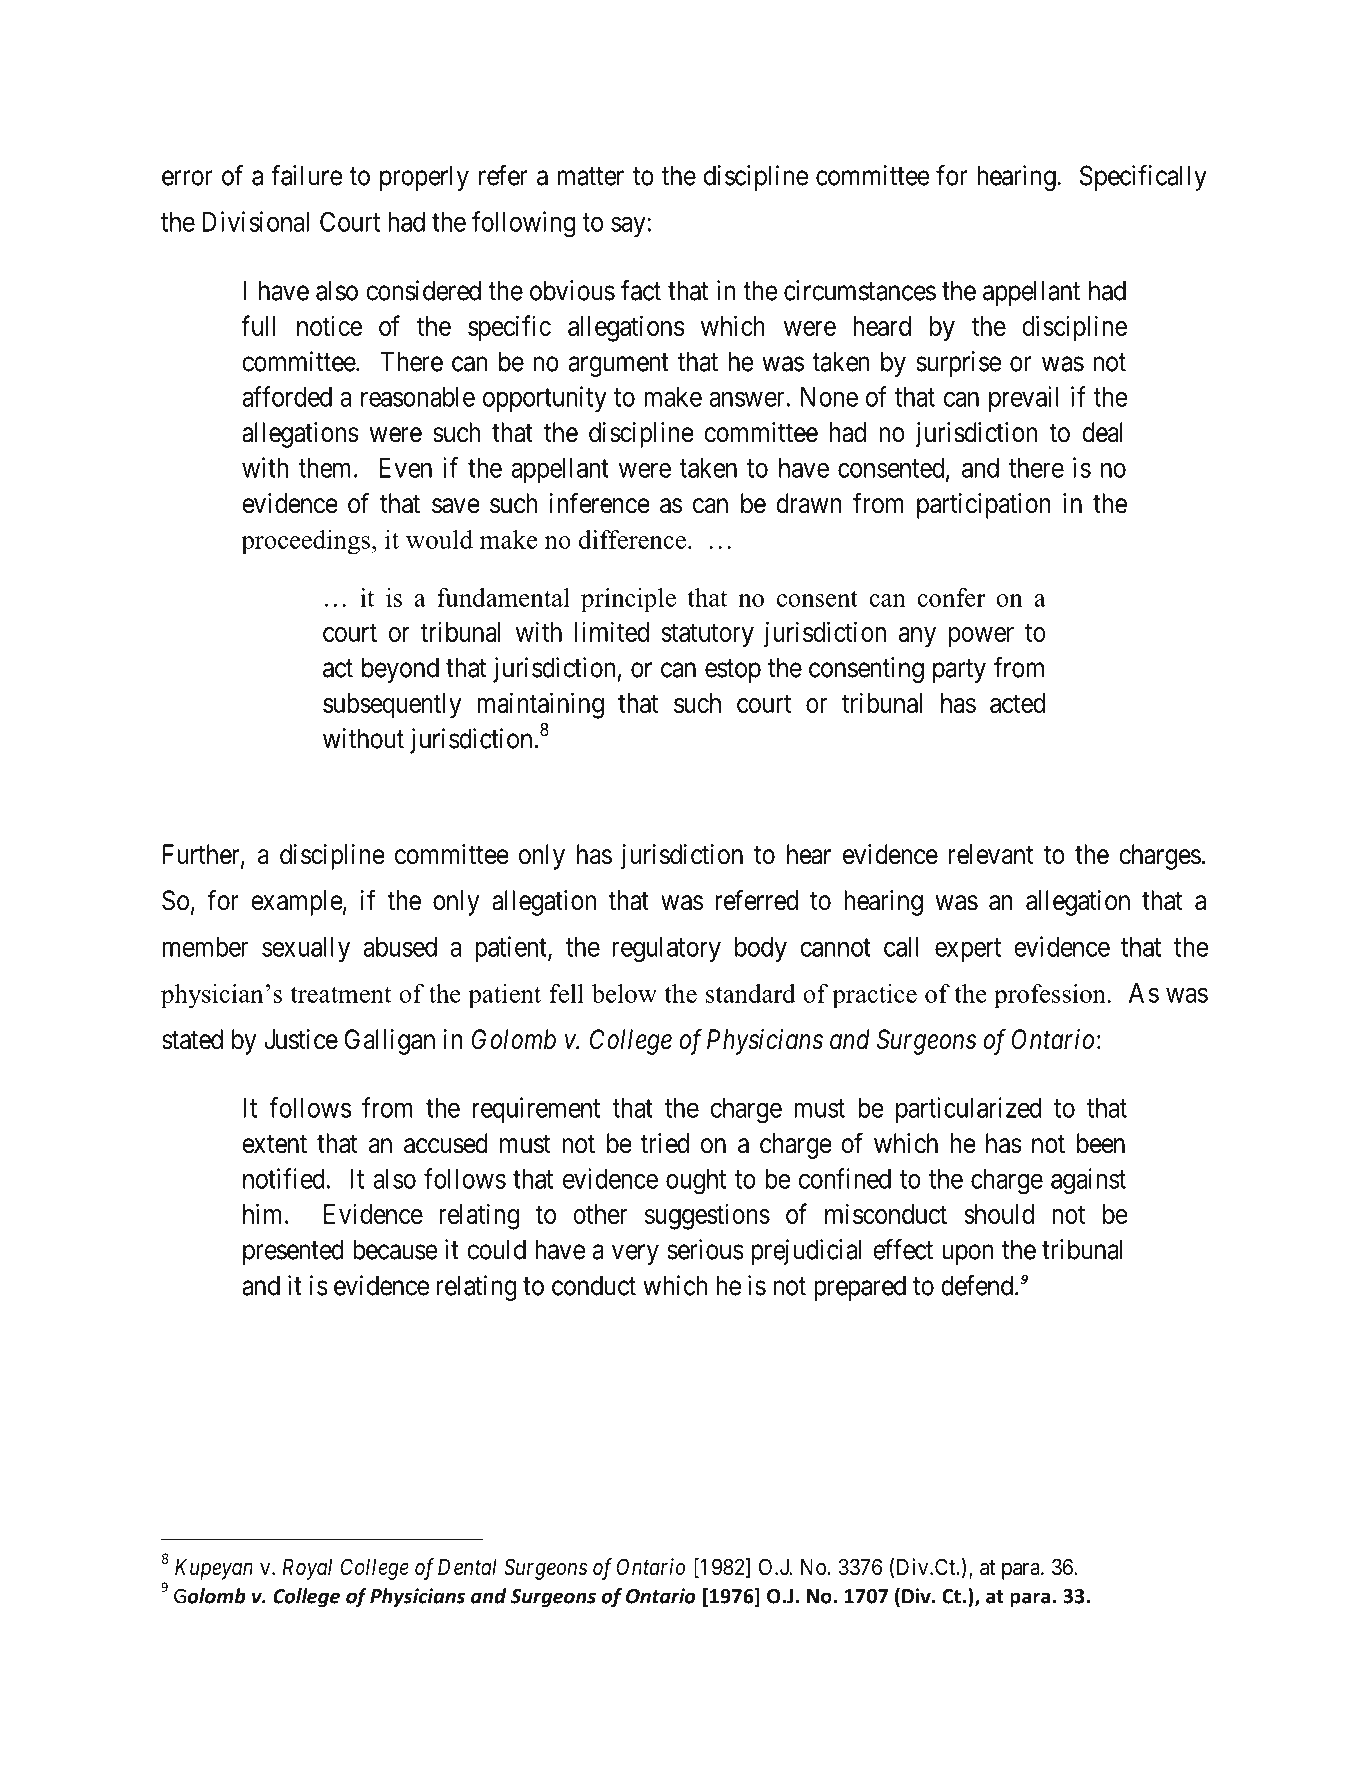 The image size is (1368, 1770). What do you see at coordinates (958, 364) in the screenshot?
I see `surprise` at bounding box center [958, 364].
